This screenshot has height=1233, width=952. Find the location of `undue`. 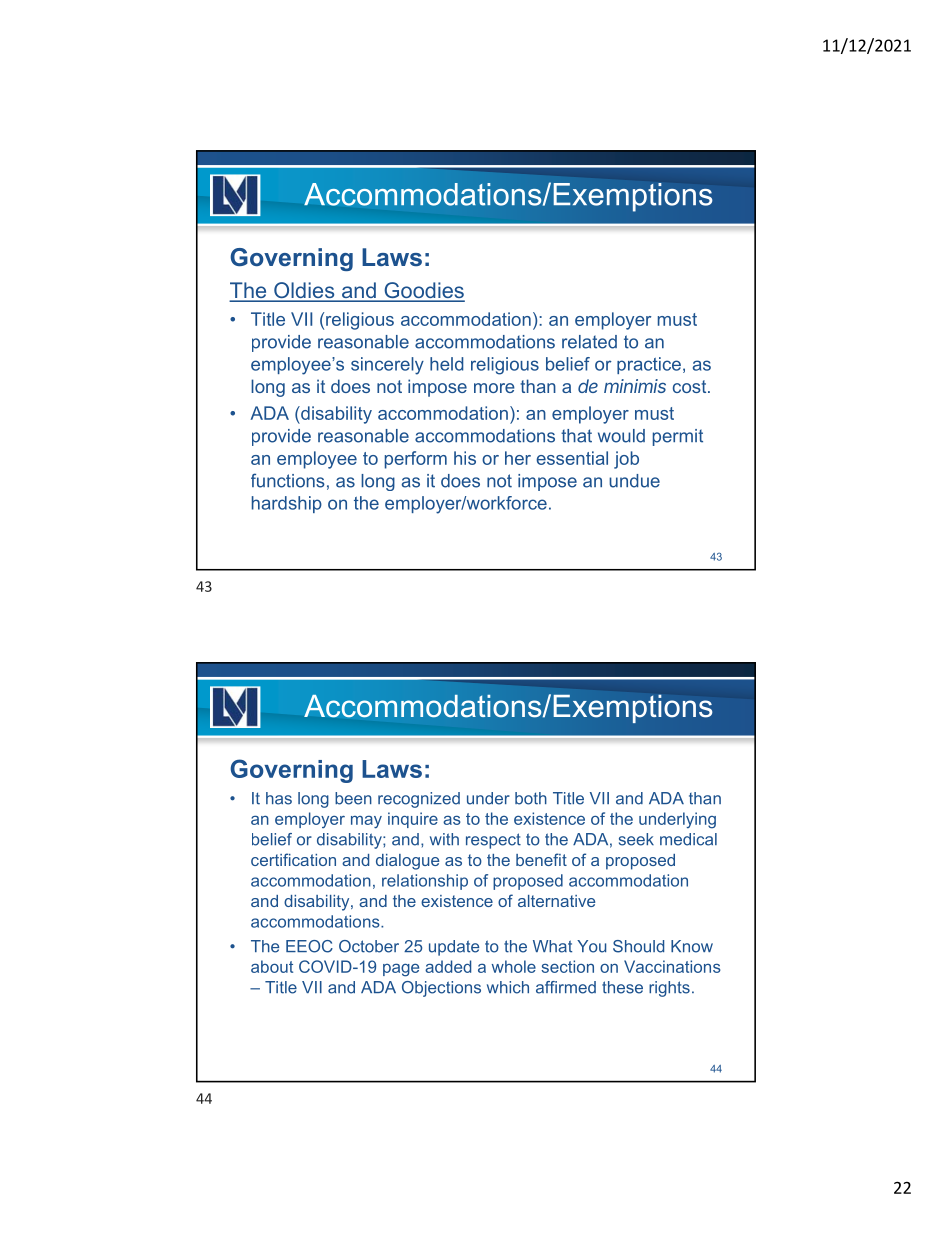

undue is located at coordinates (634, 481).
